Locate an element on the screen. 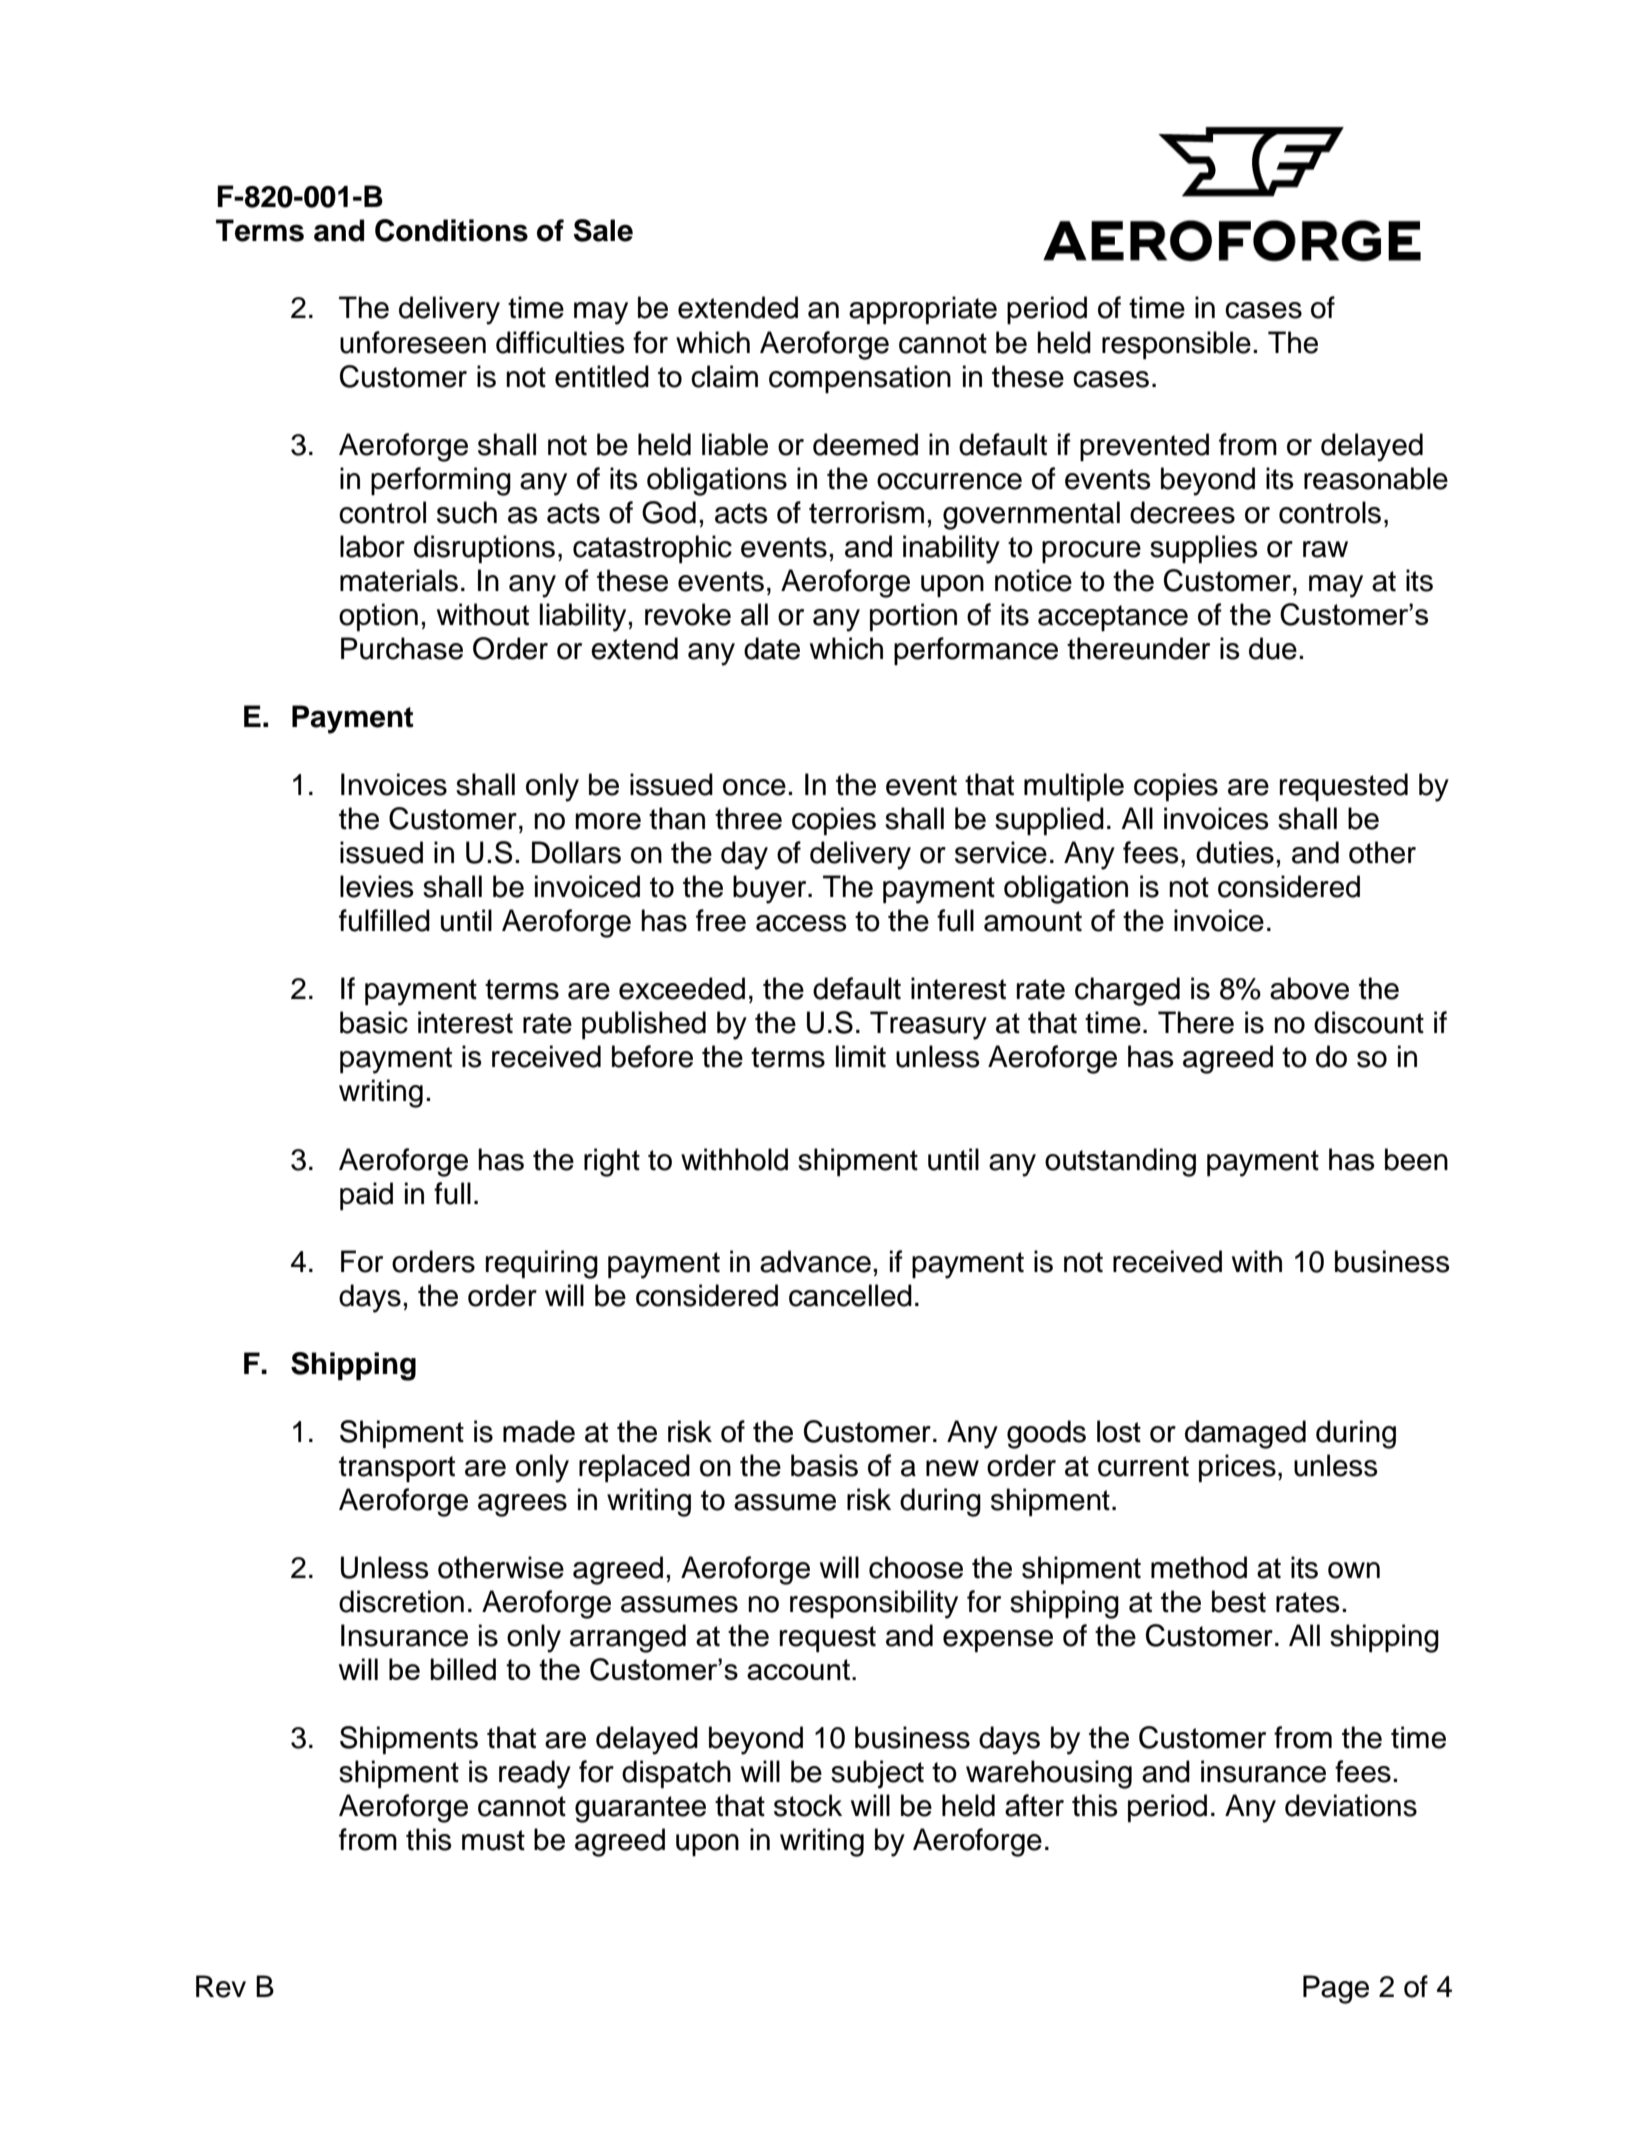  portion is located at coordinates (913, 617).
